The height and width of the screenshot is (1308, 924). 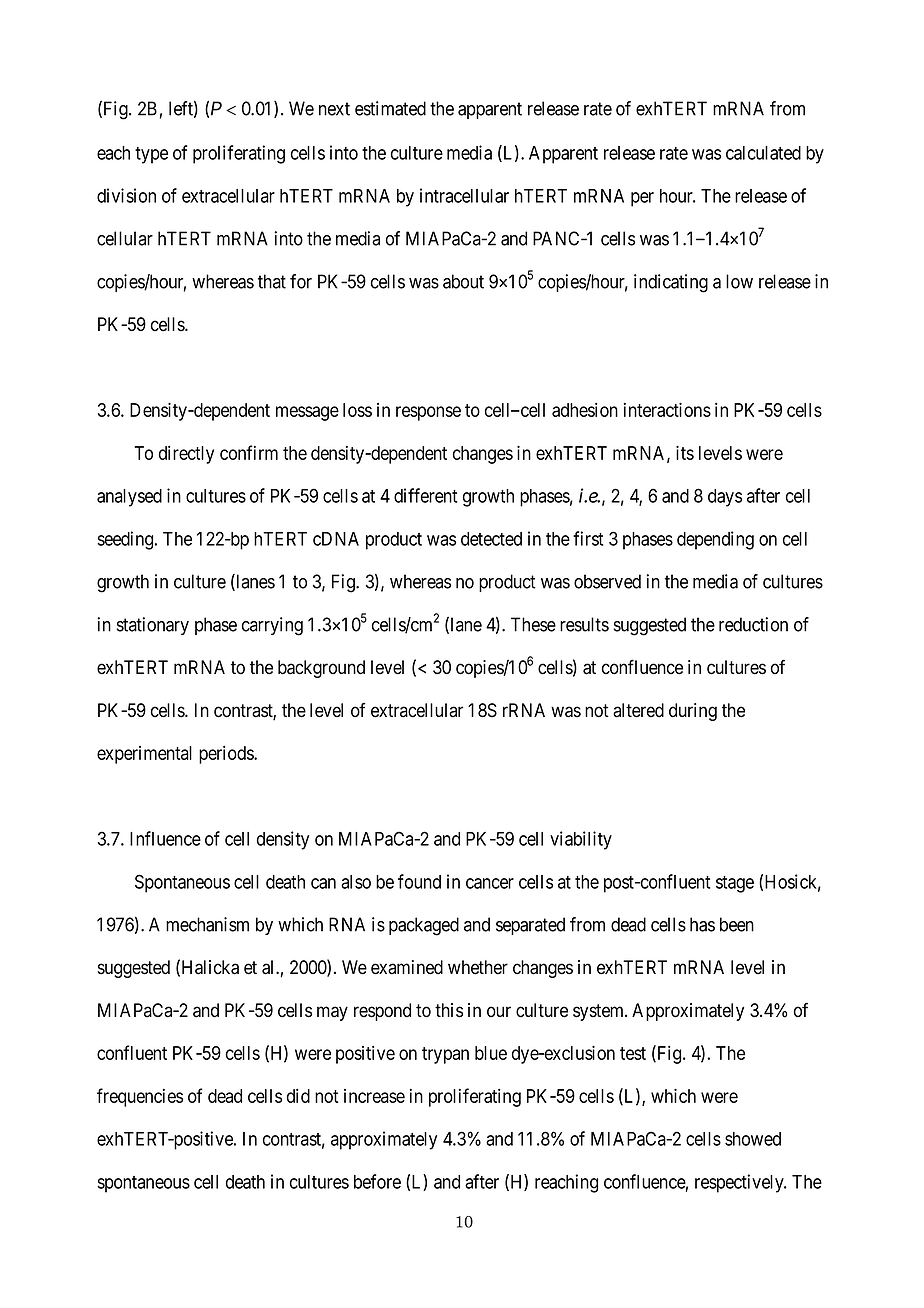 What do you see at coordinates (533, 624) in the screenshot?
I see `These` at bounding box center [533, 624].
